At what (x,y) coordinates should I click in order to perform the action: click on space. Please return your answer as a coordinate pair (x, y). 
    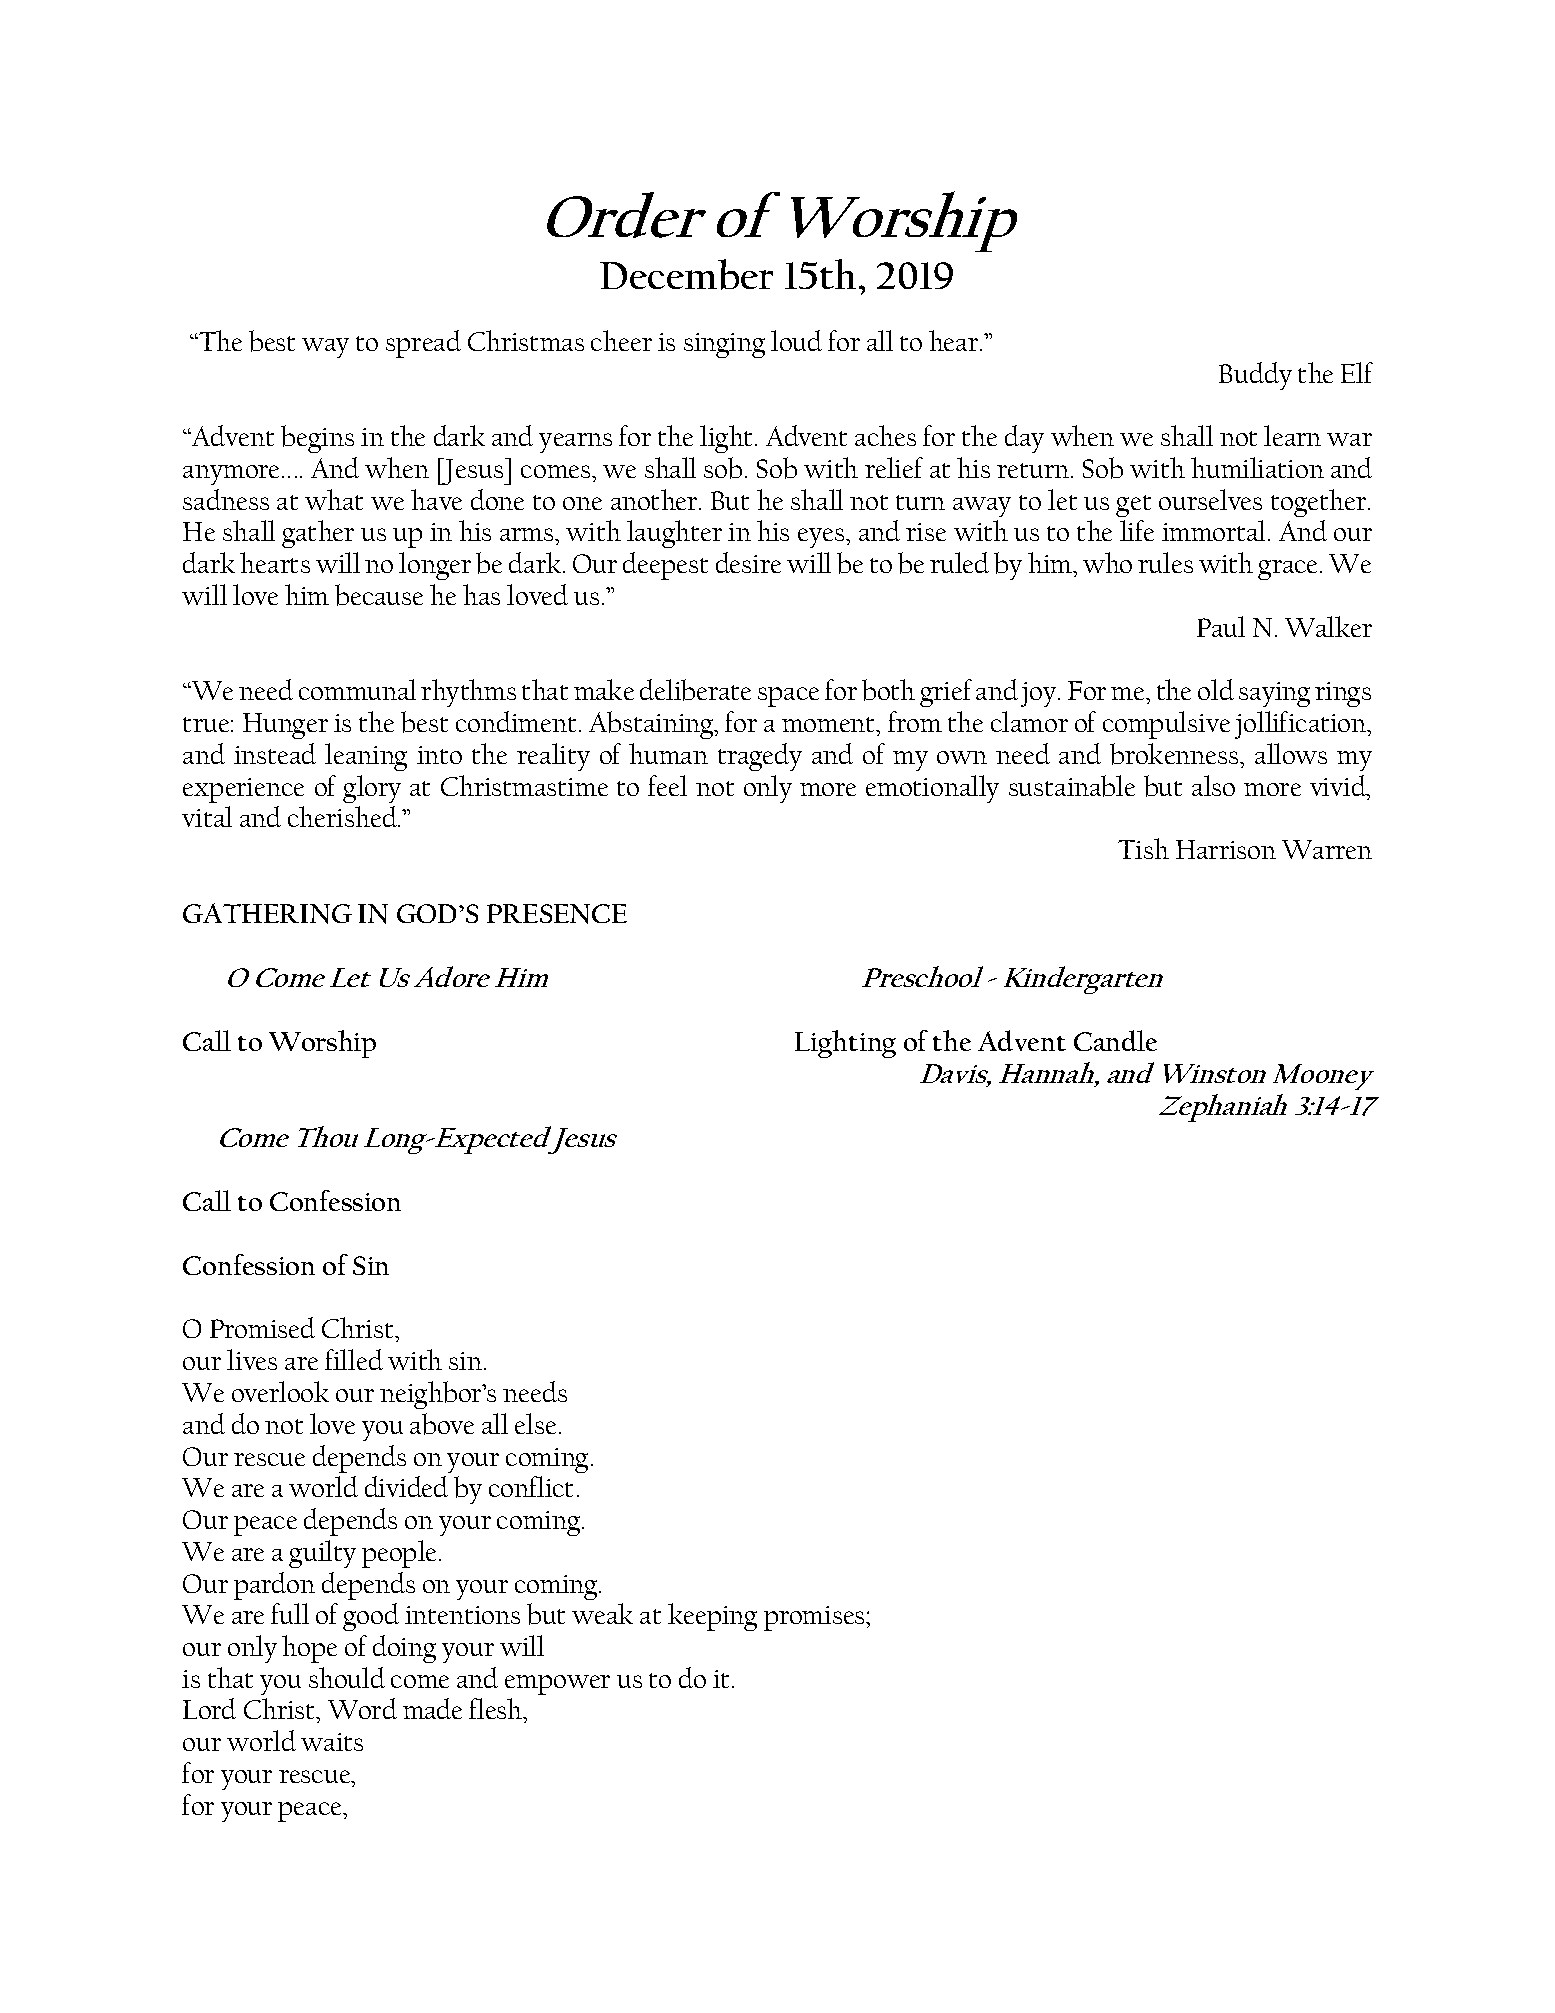
    Looking at the image, I should click on (788, 697).
